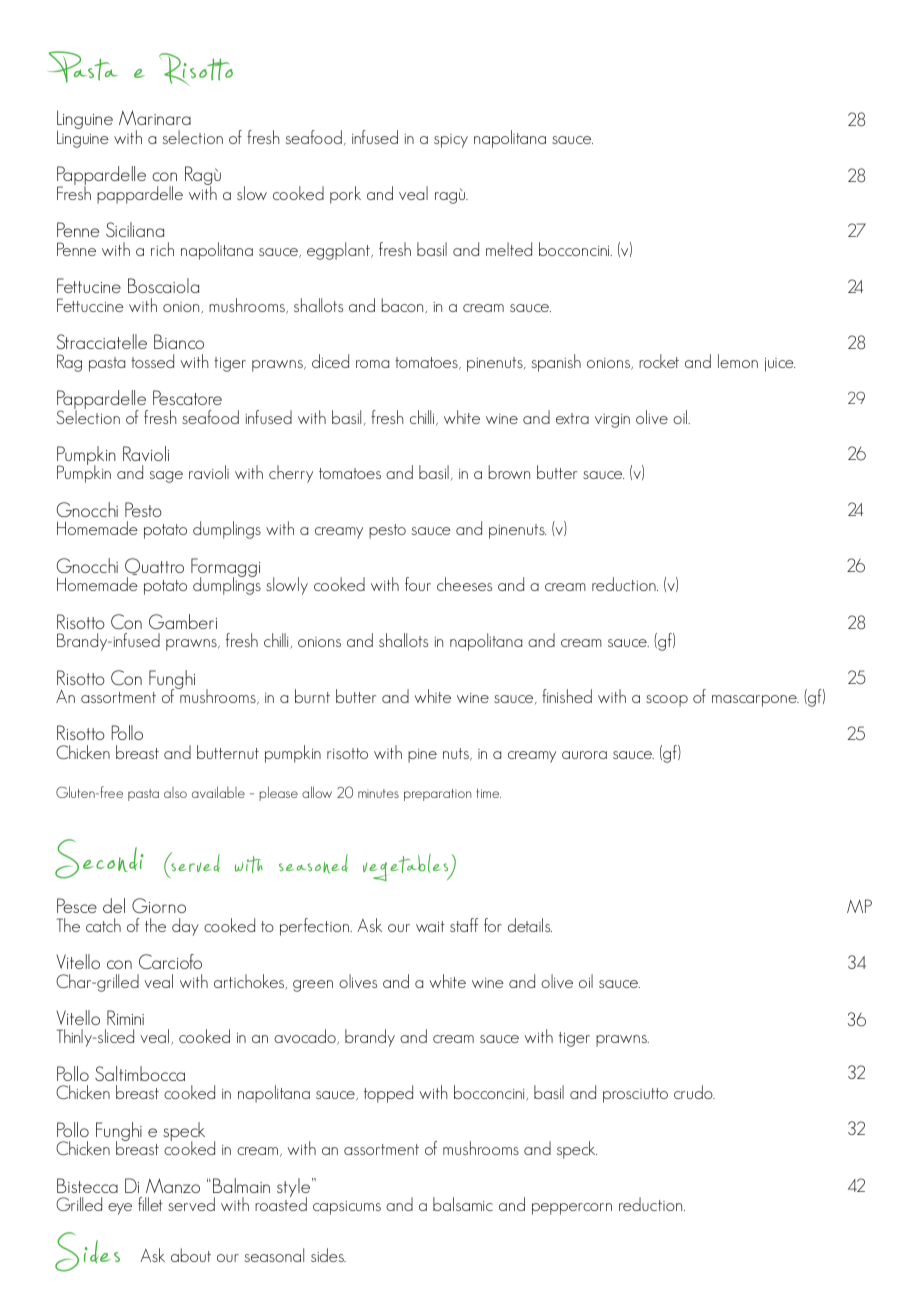  Describe the element at coordinates (667, 701) in the page. I see `scoop` at that location.
